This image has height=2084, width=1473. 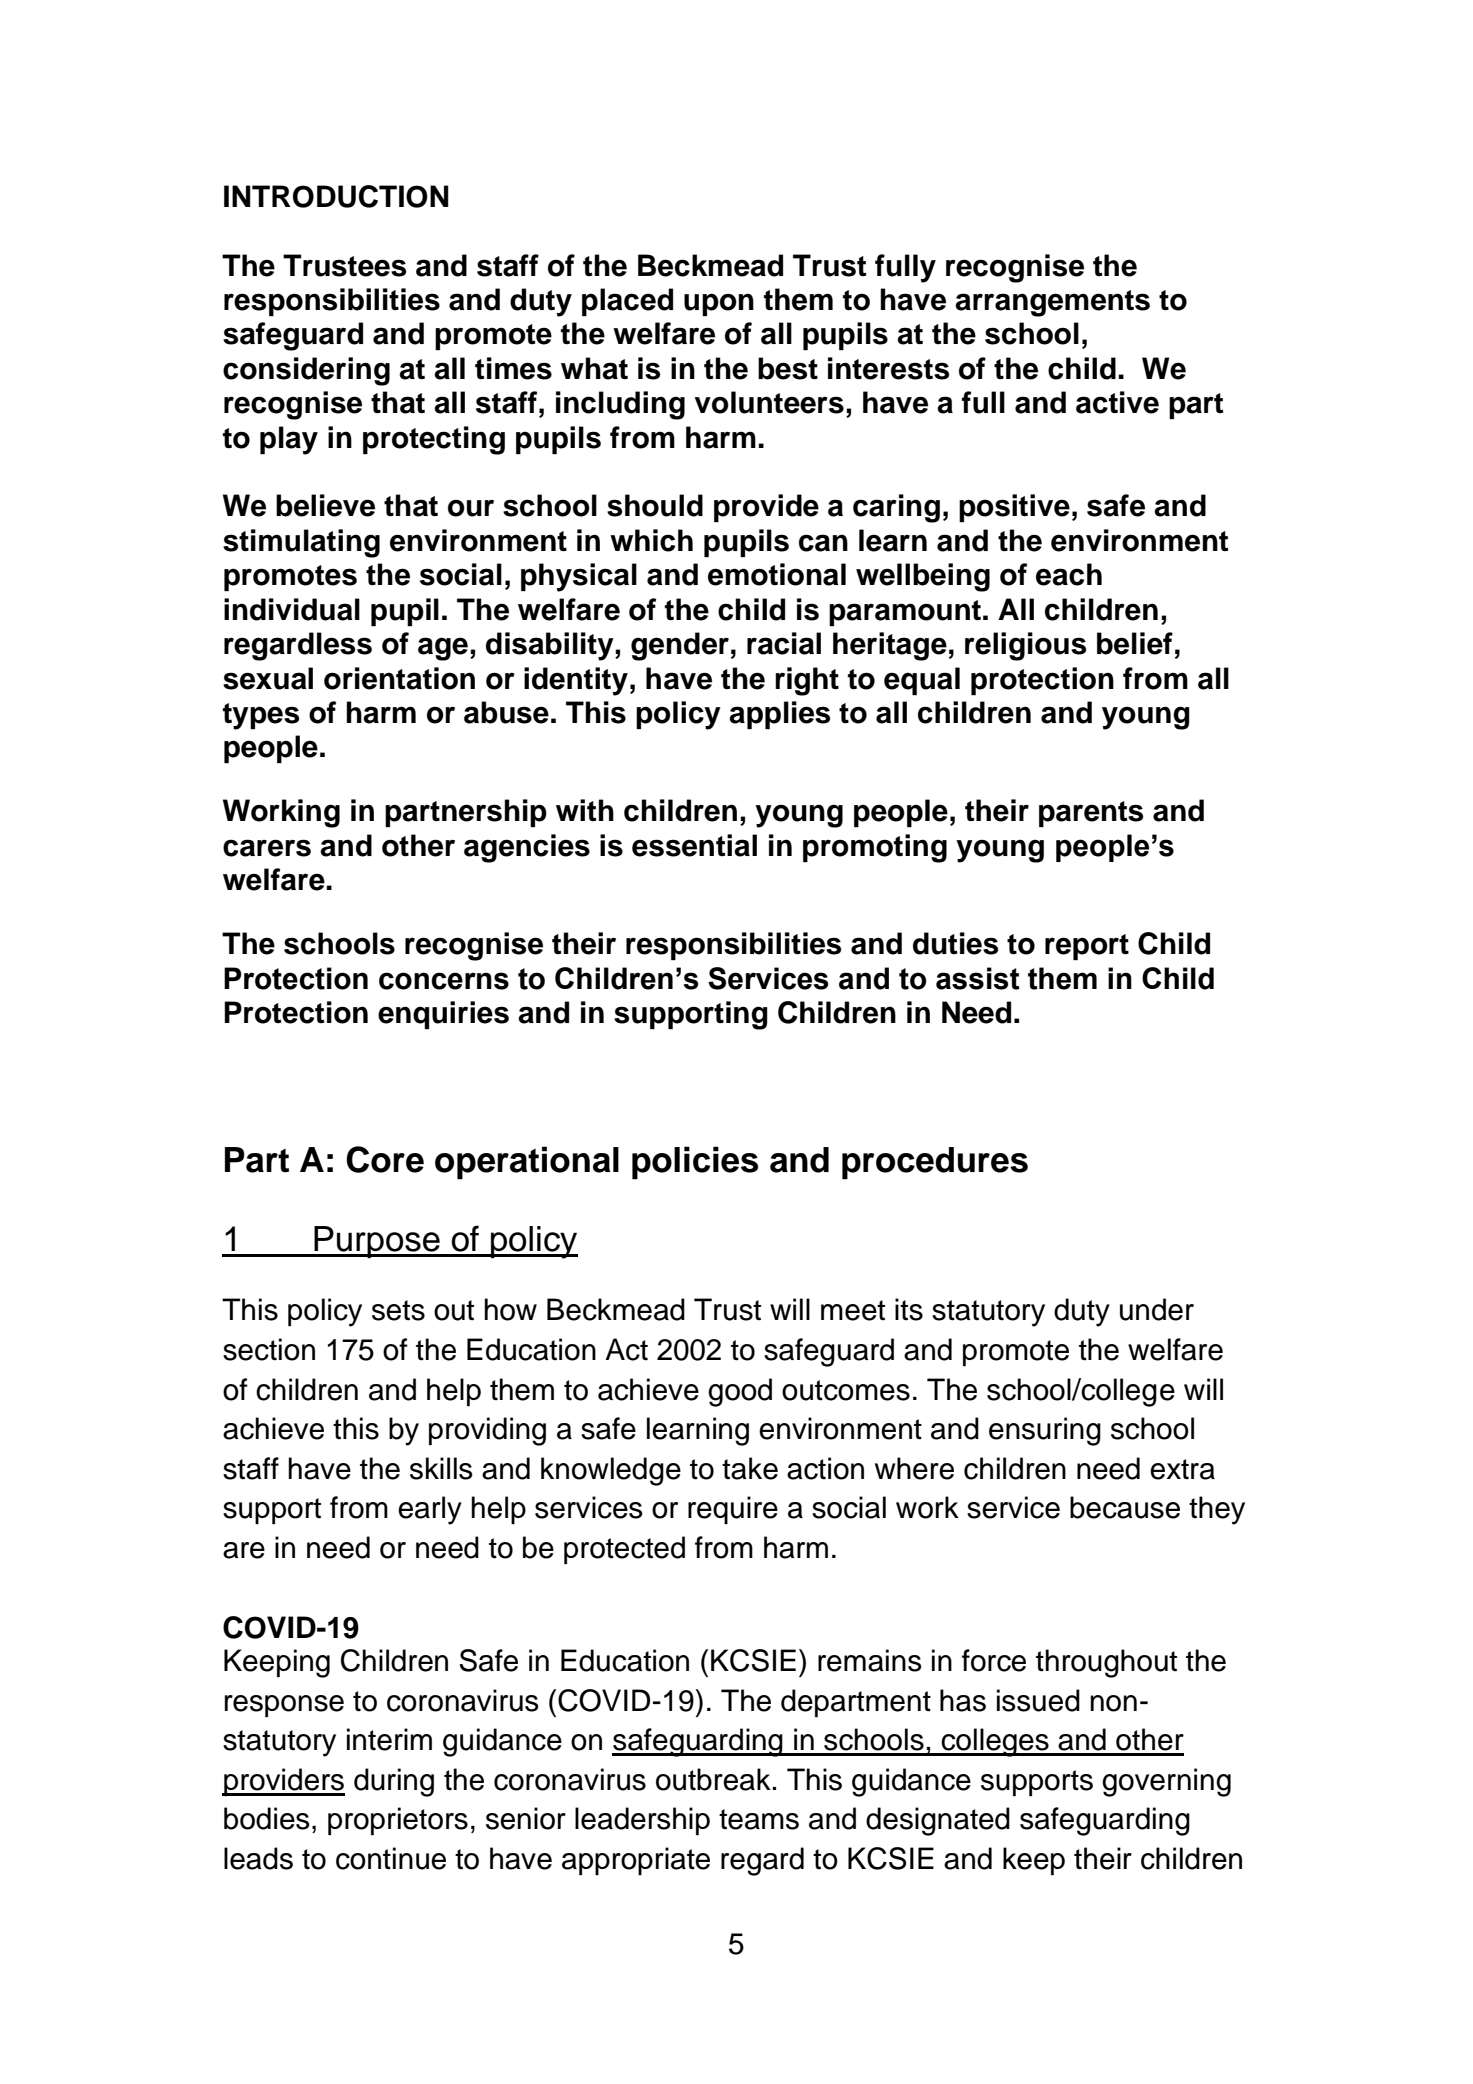 What do you see at coordinates (759, 1819) in the image?
I see `teams` at bounding box center [759, 1819].
